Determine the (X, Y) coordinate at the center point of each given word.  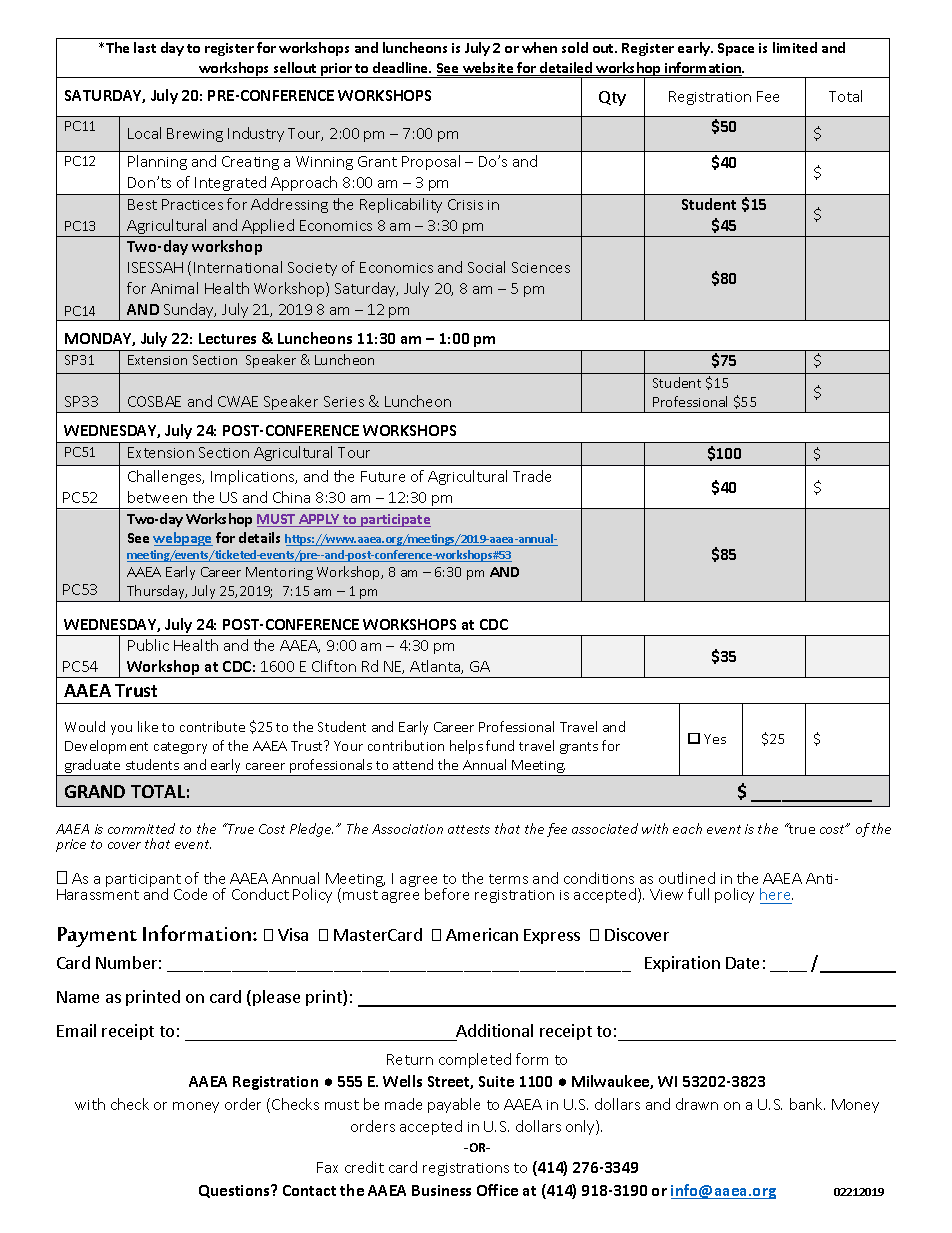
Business (441, 1190)
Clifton (334, 666)
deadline (402, 67)
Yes (715, 739)
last (145, 47)
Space (736, 49)
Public (148, 645)
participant (143, 882)
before (447, 894)
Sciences (541, 267)
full (698, 894)
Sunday (189, 312)
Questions (235, 1191)
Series (344, 401)
